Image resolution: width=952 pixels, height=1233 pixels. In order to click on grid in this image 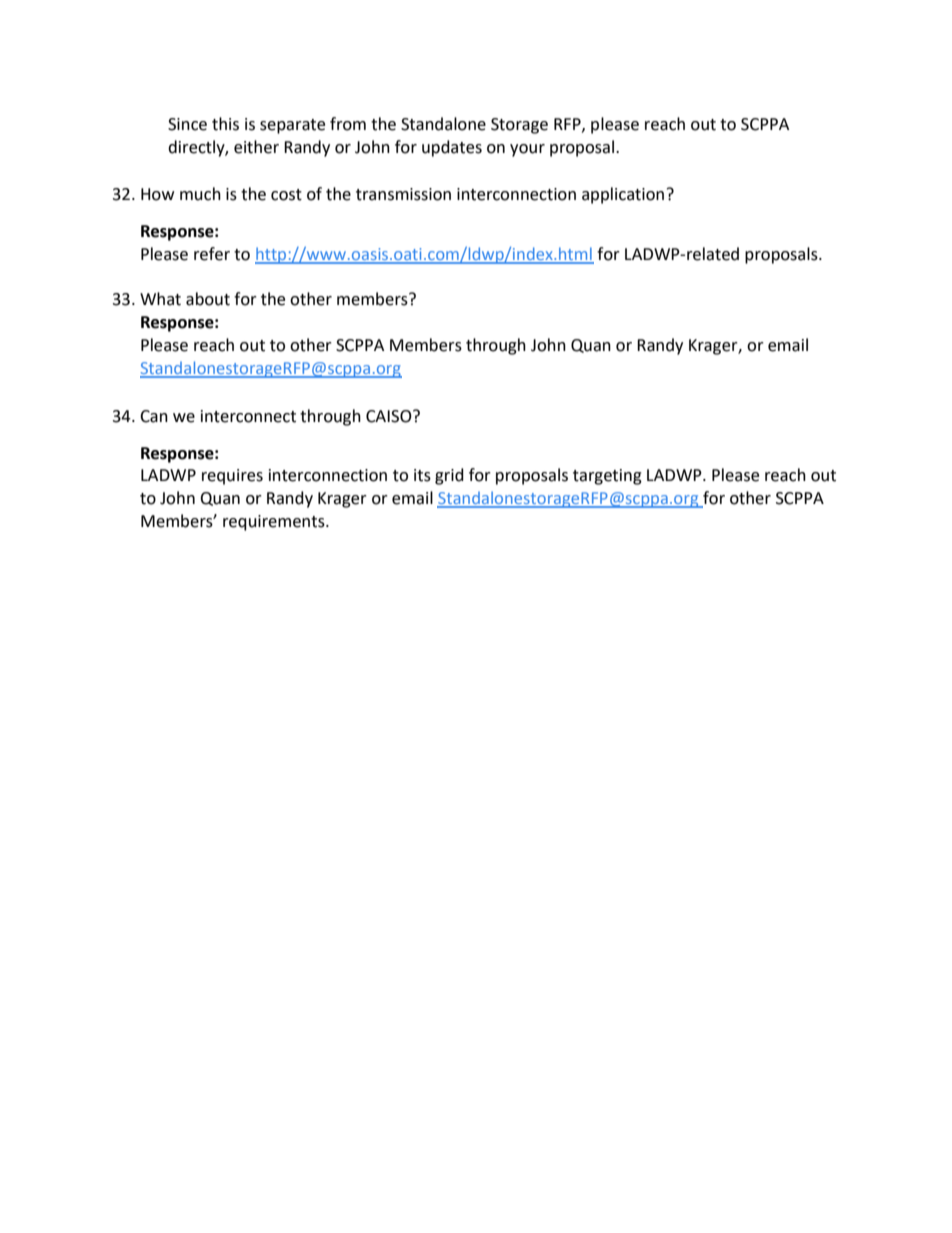, I will do `click(449, 476)`.
